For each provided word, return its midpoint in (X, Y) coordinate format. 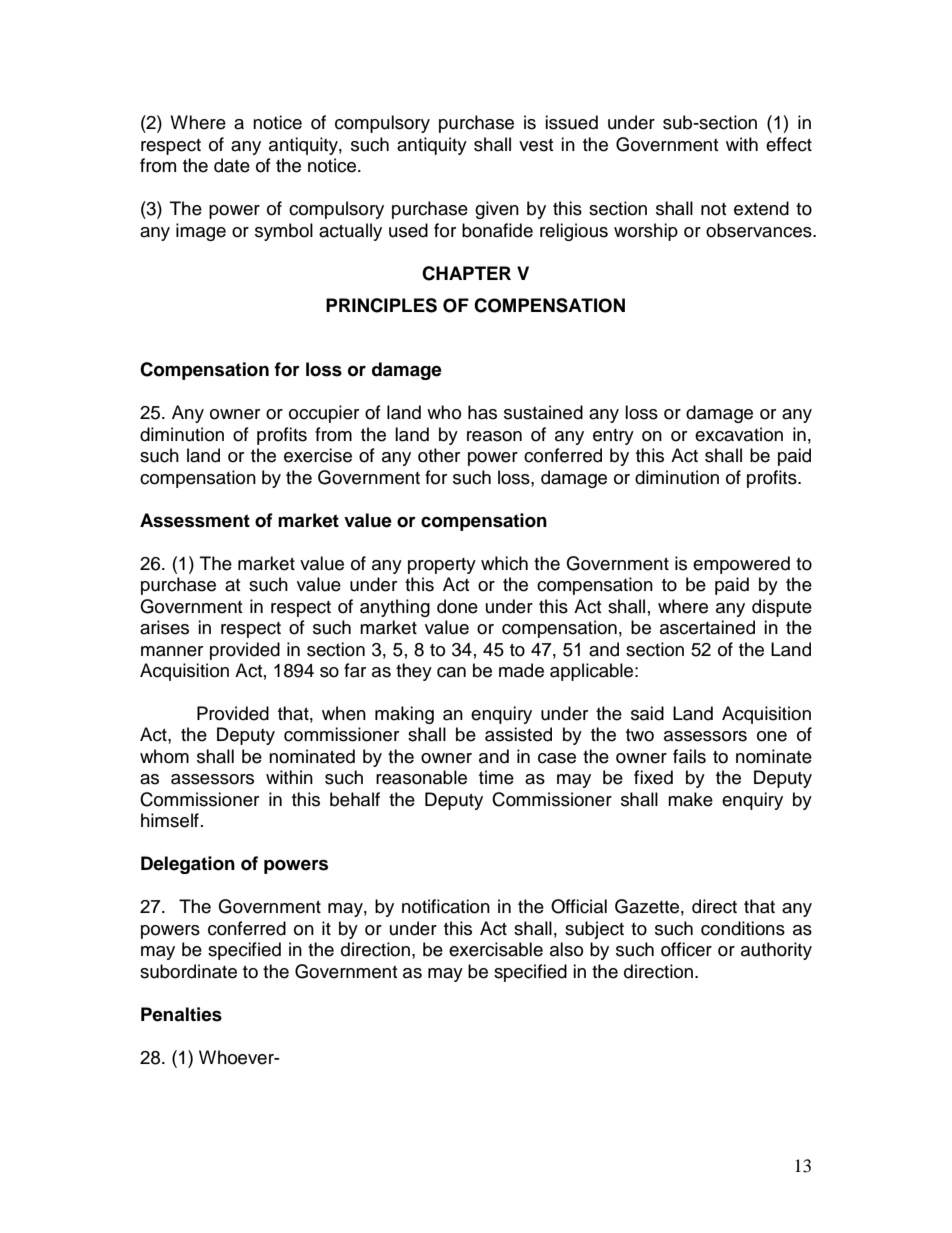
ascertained (707, 627)
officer (686, 949)
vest (536, 145)
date (232, 165)
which (504, 563)
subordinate (188, 971)
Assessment (195, 520)
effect (789, 144)
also (566, 949)
